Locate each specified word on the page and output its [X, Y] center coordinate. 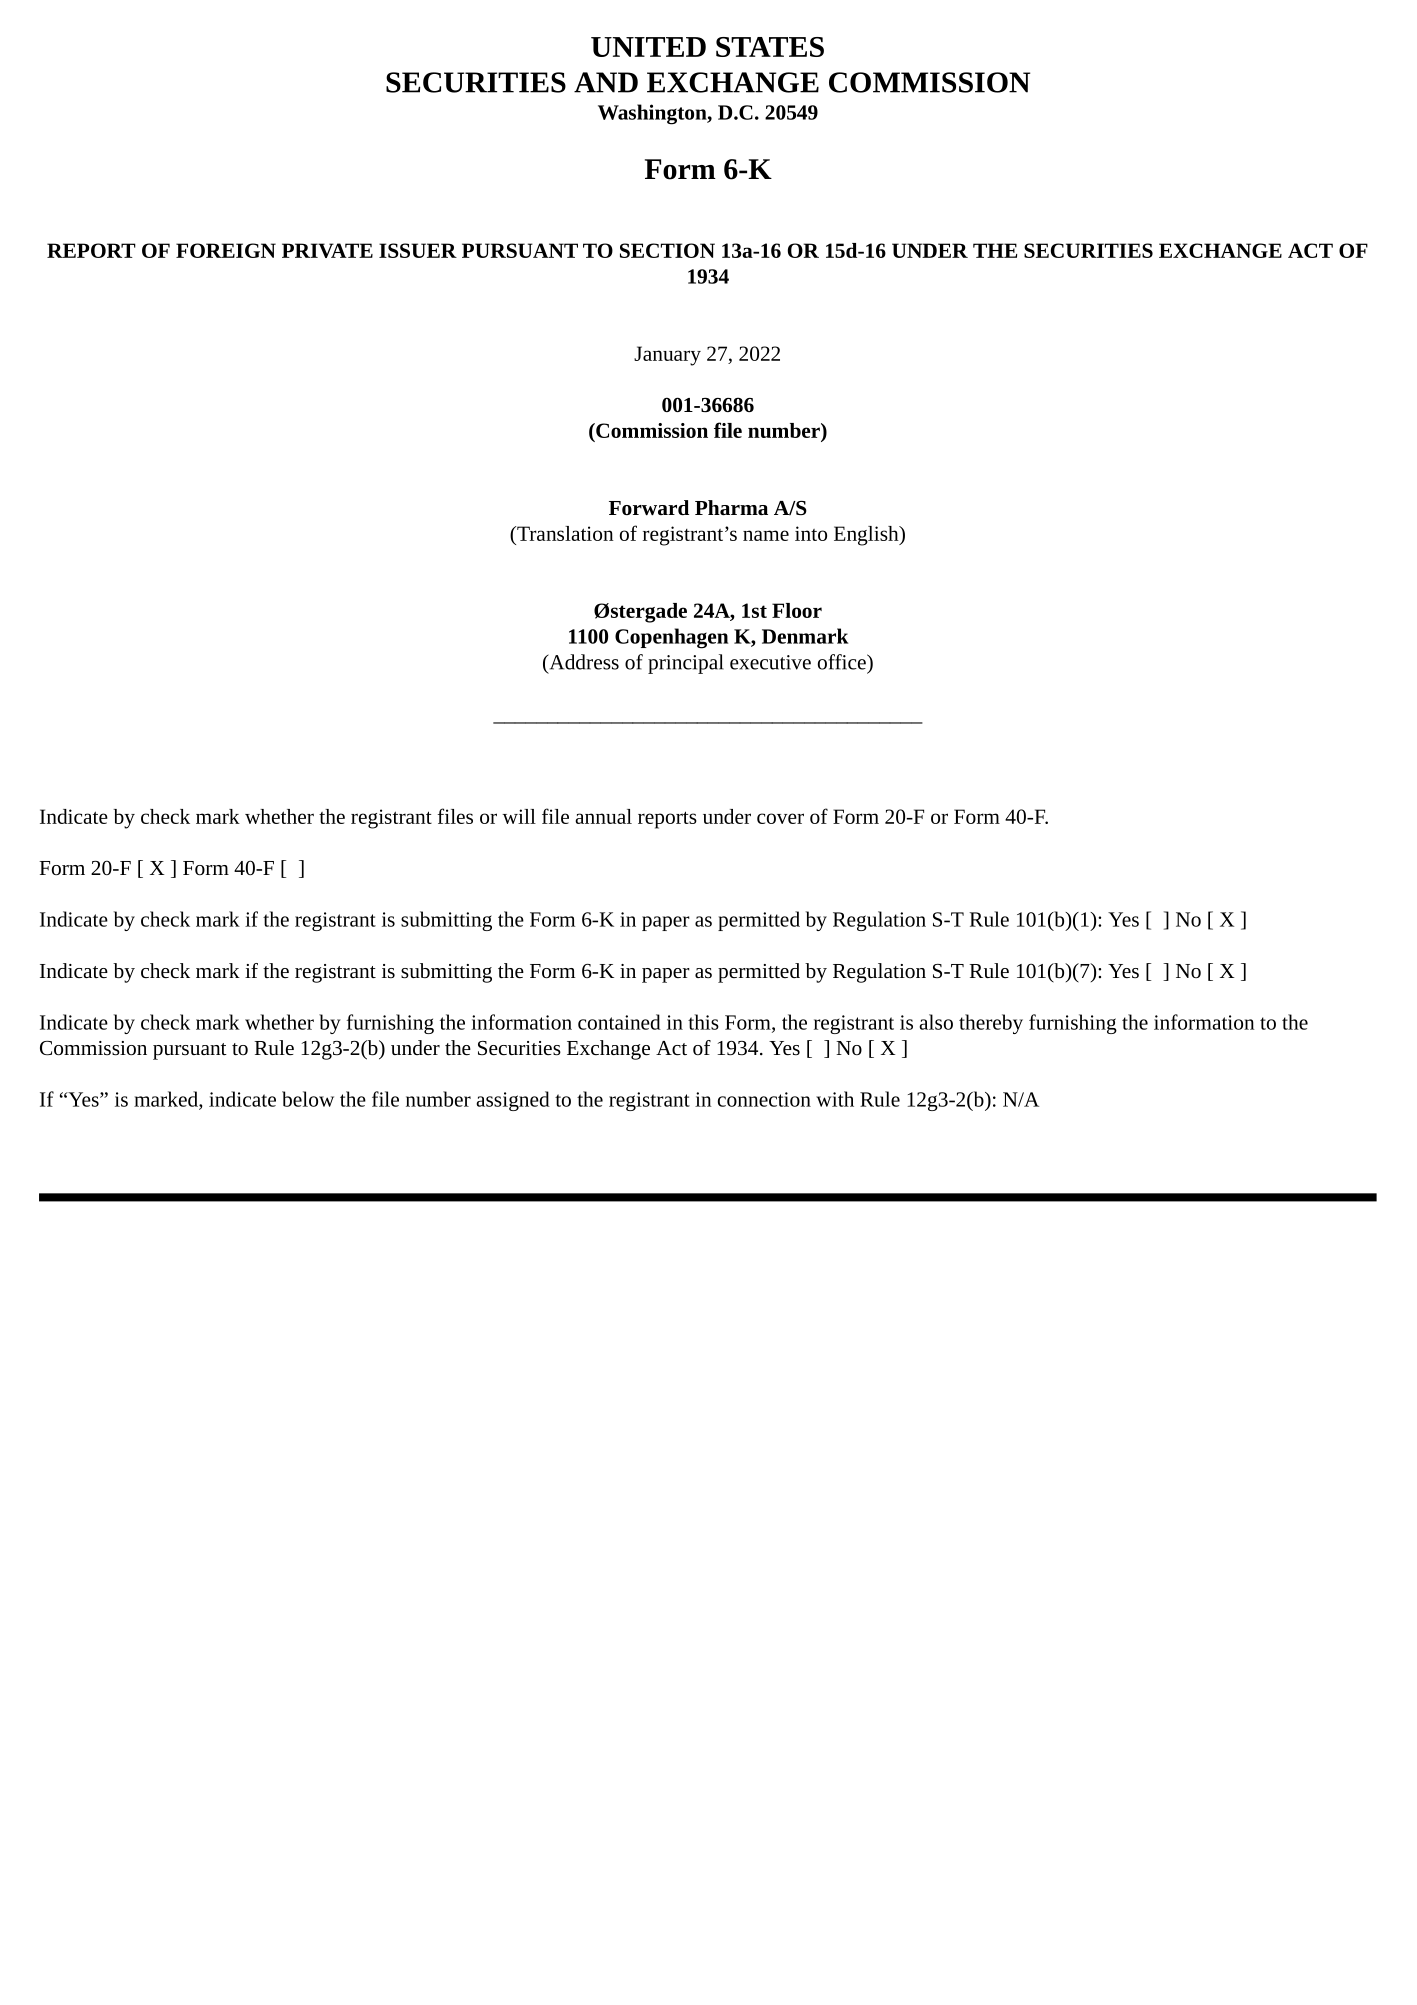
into [811, 533]
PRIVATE [327, 250]
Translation [564, 533]
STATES [770, 47]
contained [619, 1022]
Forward [649, 508]
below [308, 1099]
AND [606, 82]
